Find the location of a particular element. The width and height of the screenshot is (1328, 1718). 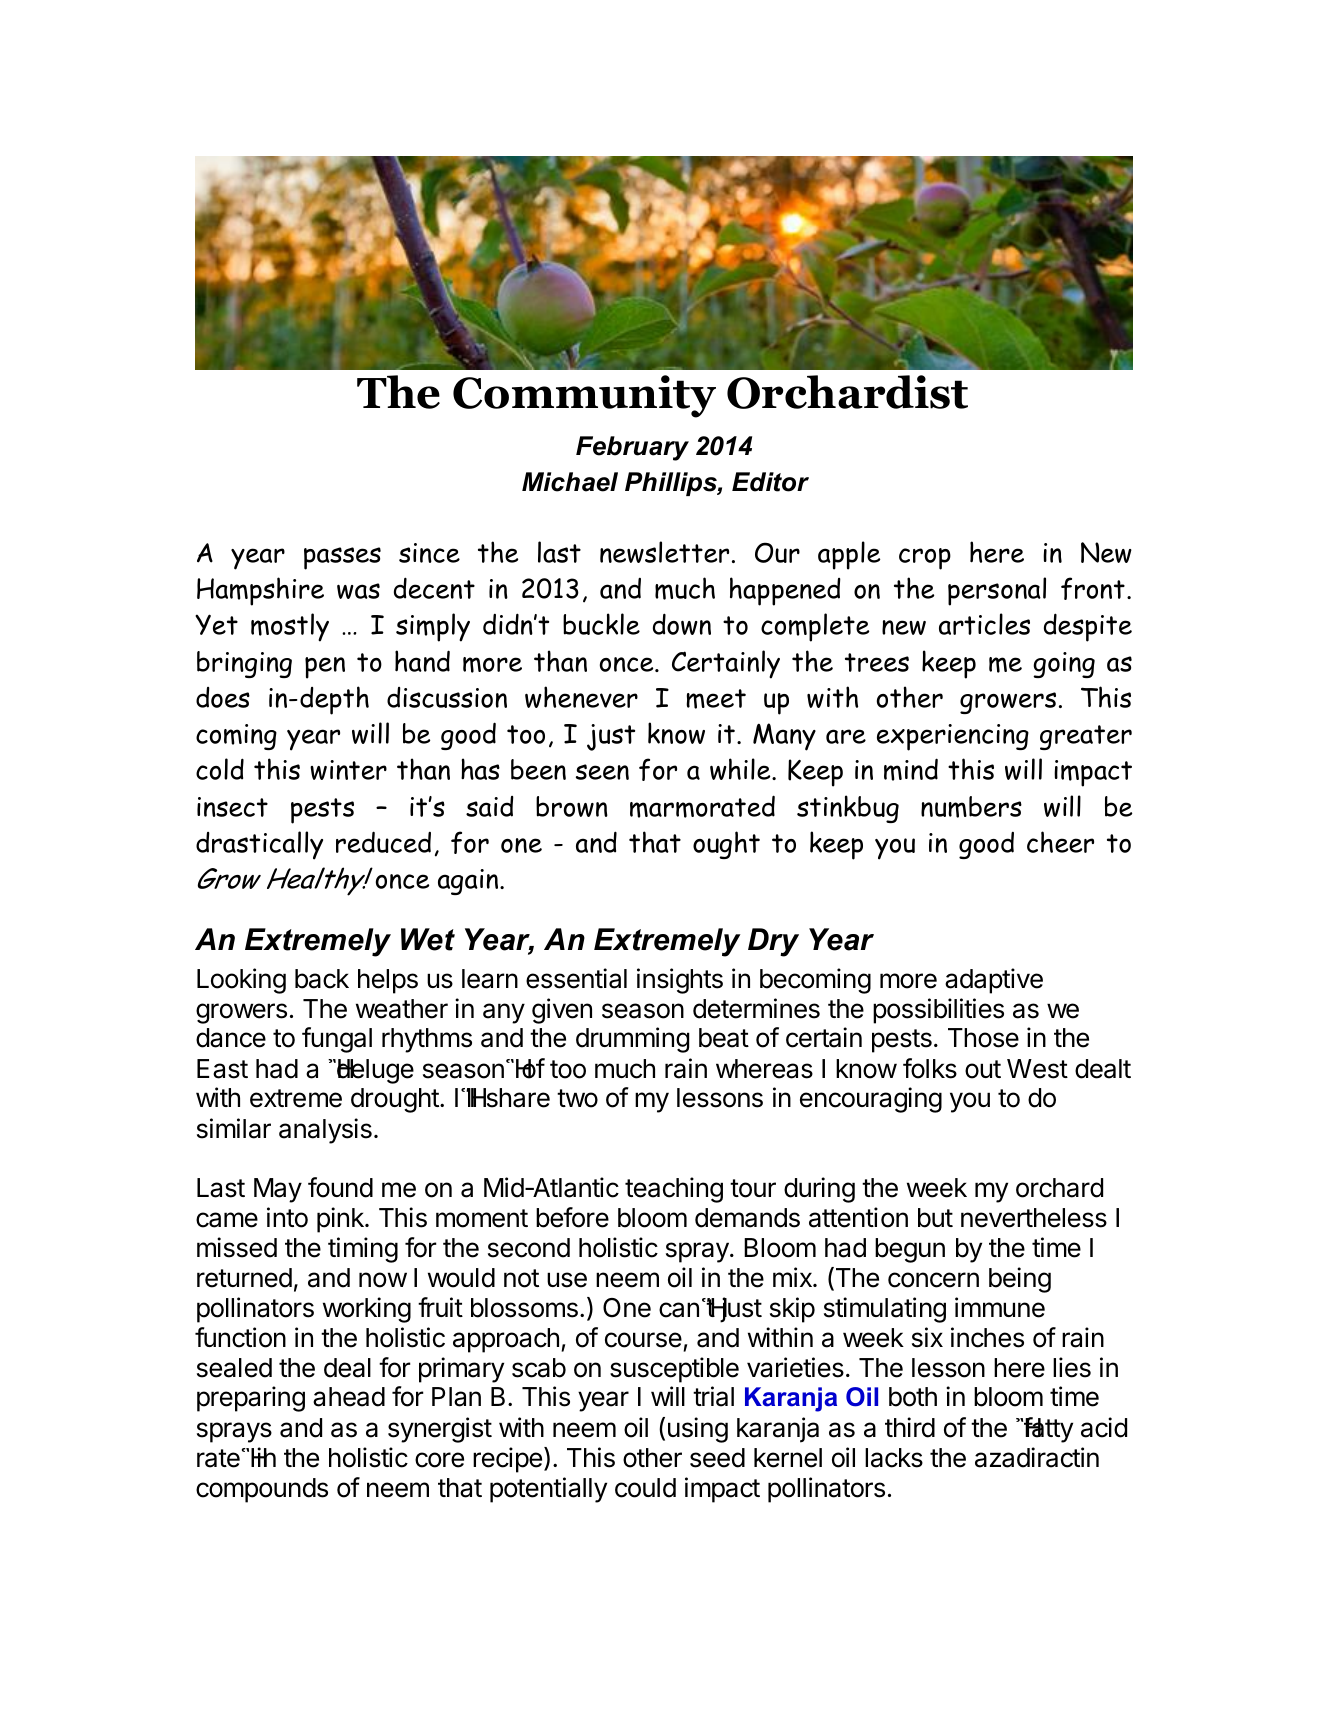

adaptive is located at coordinates (994, 981).
